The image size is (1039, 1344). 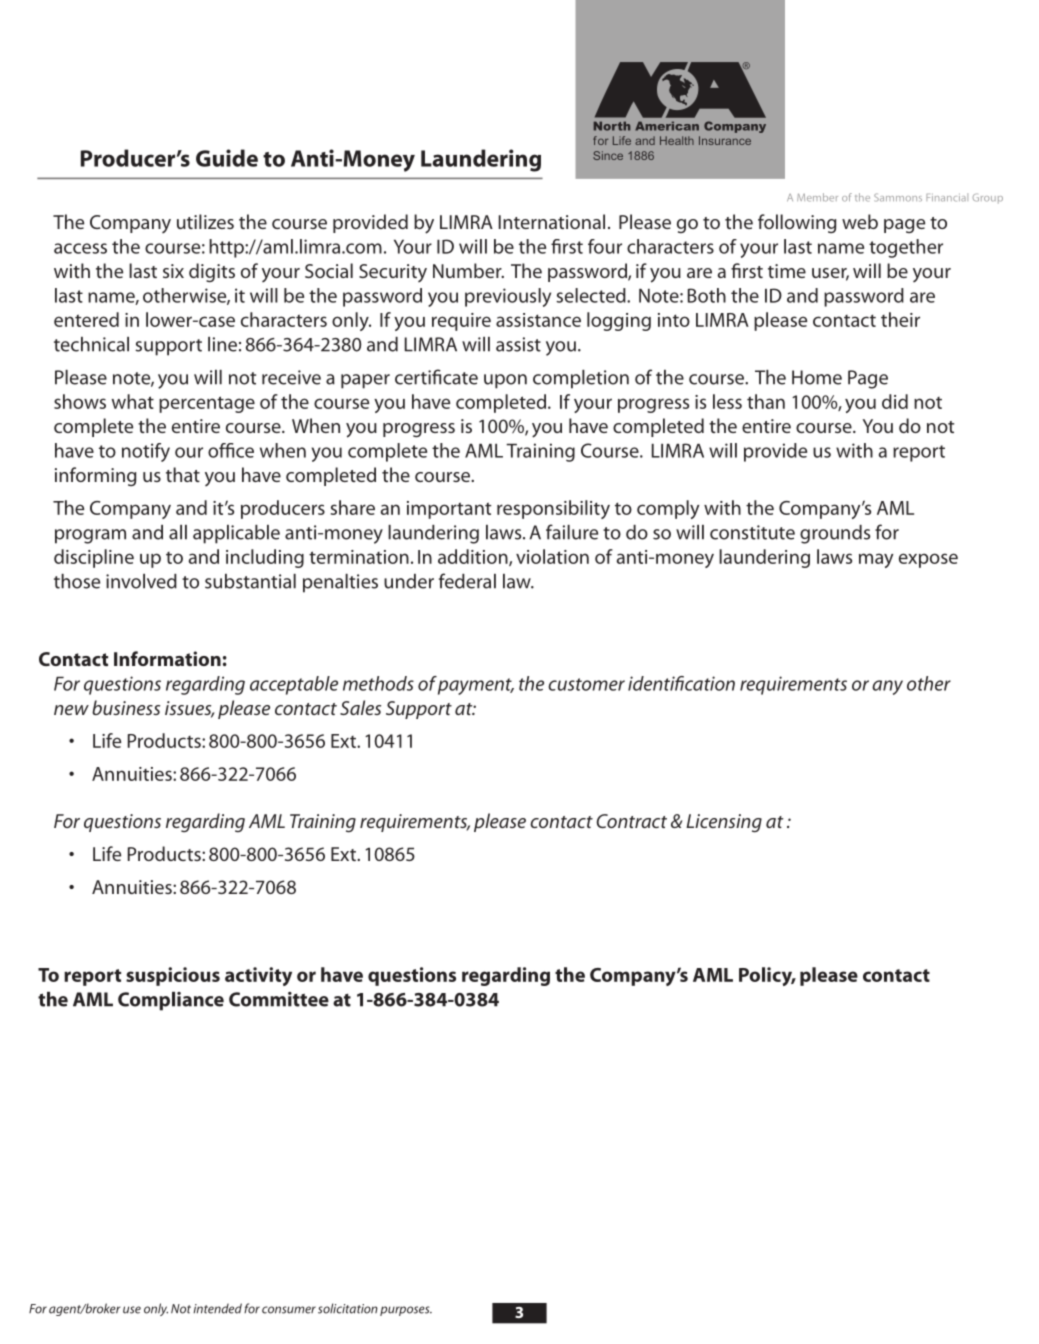 What do you see at coordinates (860, 221) in the screenshot?
I see `web` at bounding box center [860, 221].
